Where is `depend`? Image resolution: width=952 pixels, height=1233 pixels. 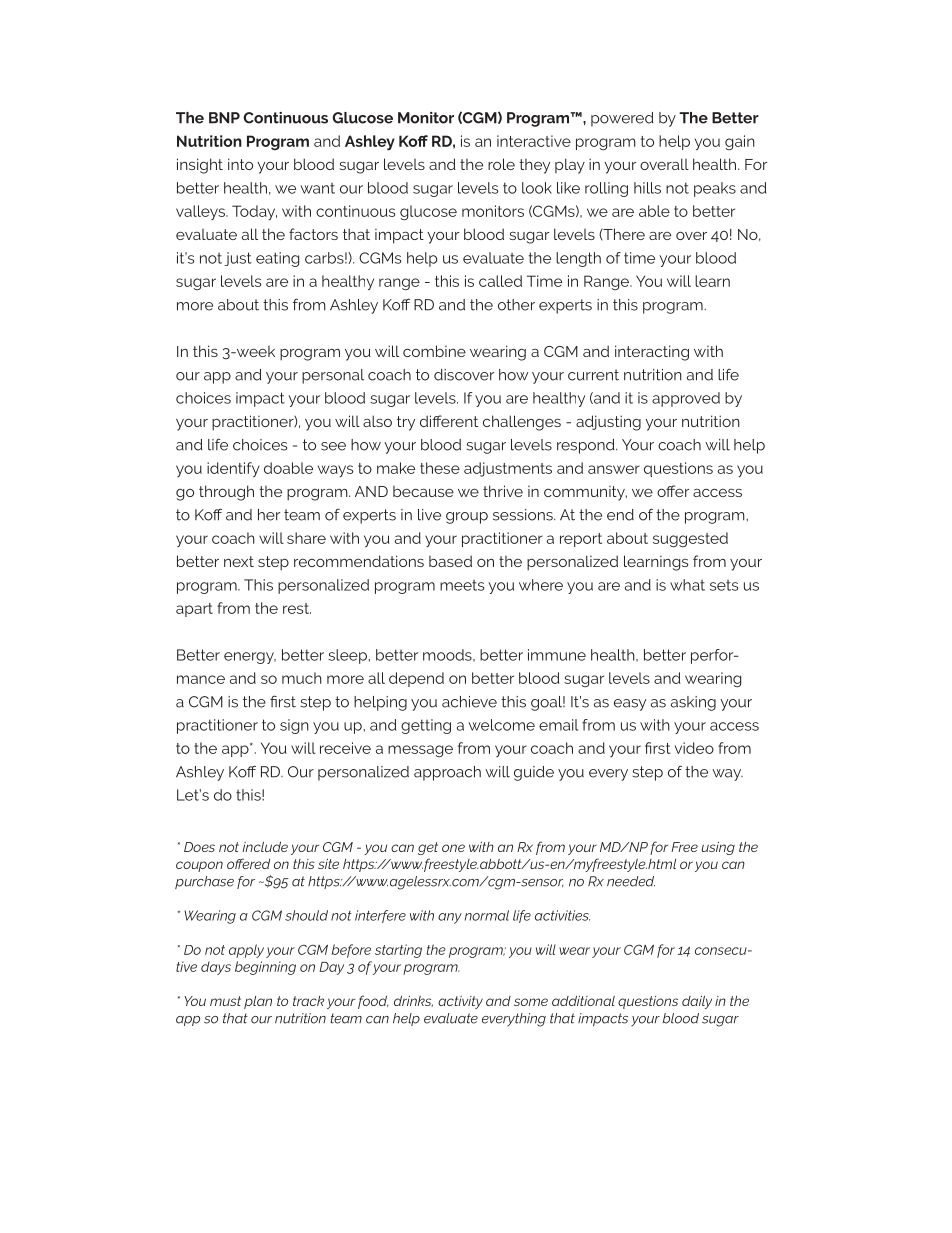 depend is located at coordinates (416, 679).
